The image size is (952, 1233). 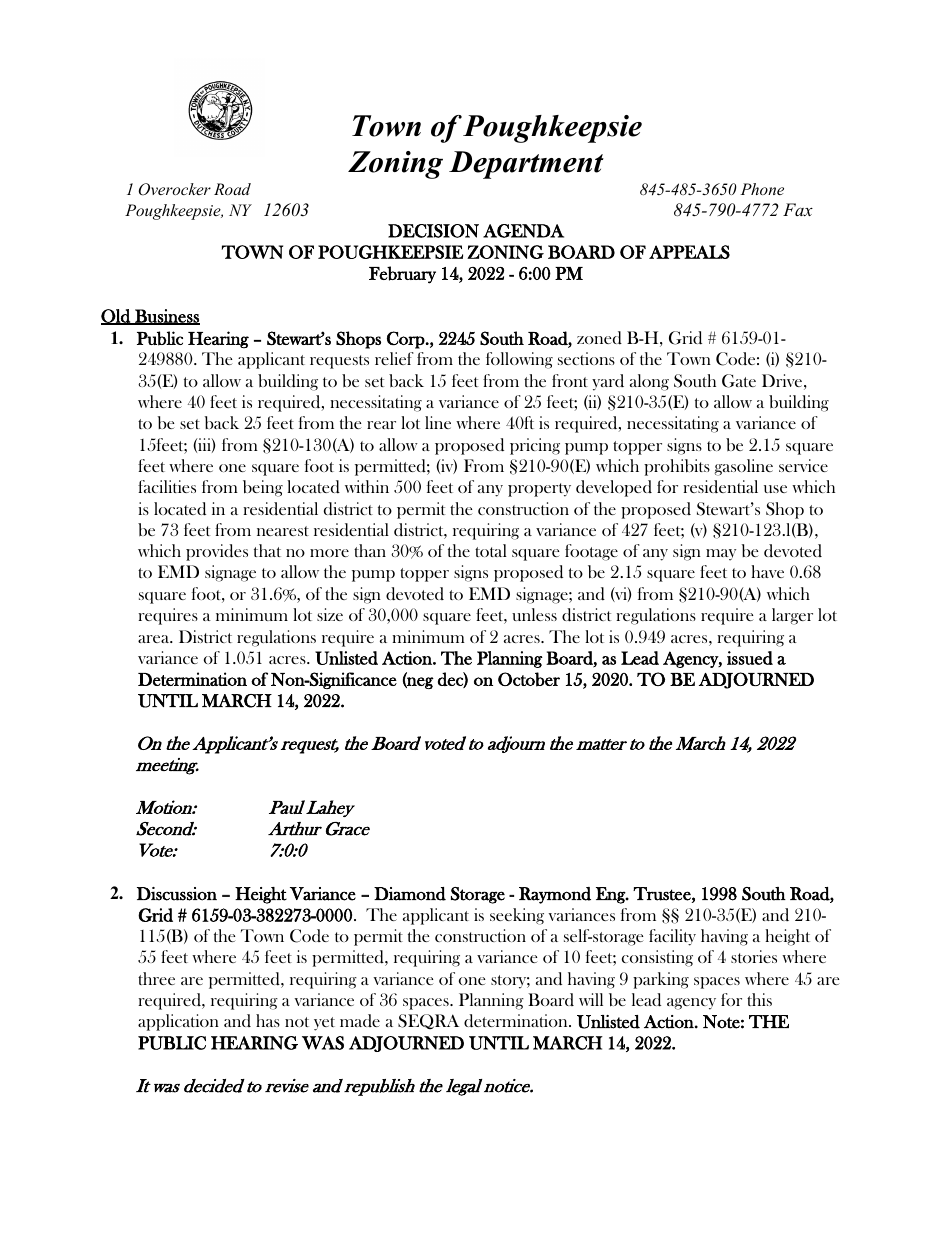 I want to click on Gate, so click(x=739, y=381).
